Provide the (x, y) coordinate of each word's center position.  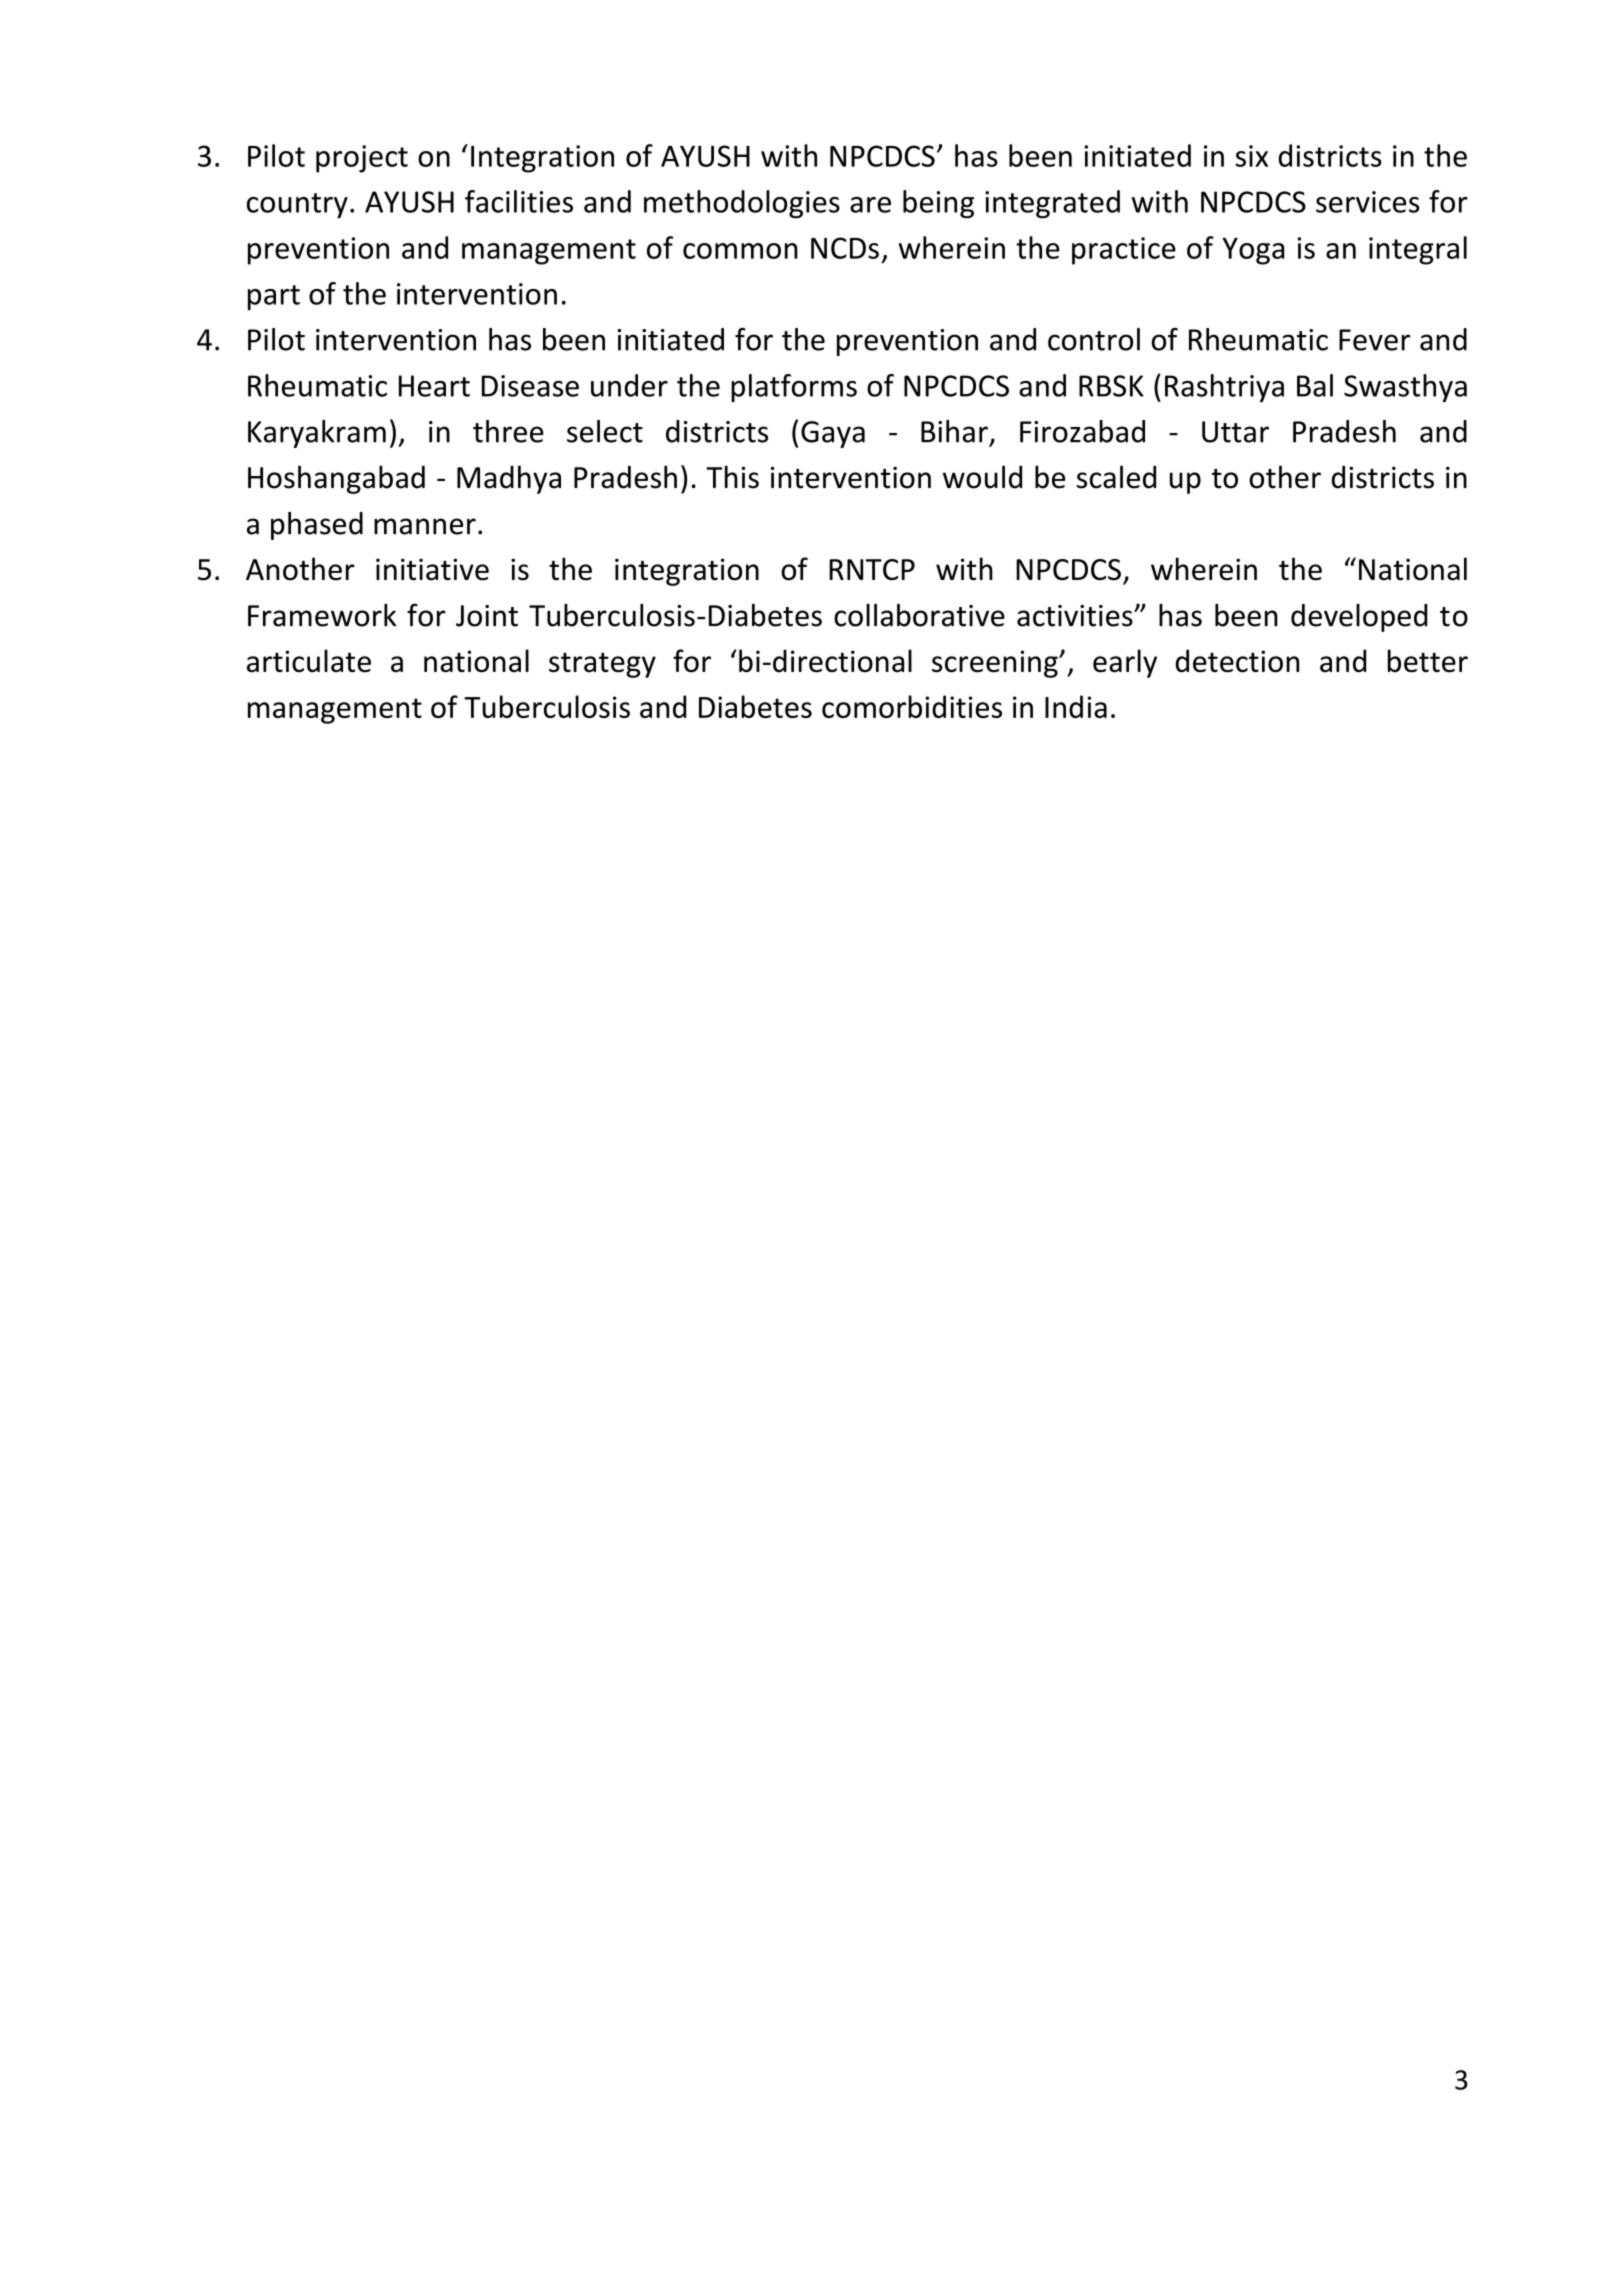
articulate (309, 661)
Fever (1375, 340)
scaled (1116, 477)
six (1251, 156)
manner (425, 526)
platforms (794, 388)
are (870, 205)
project (362, 159)
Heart (434, 386)
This (732, 477)
